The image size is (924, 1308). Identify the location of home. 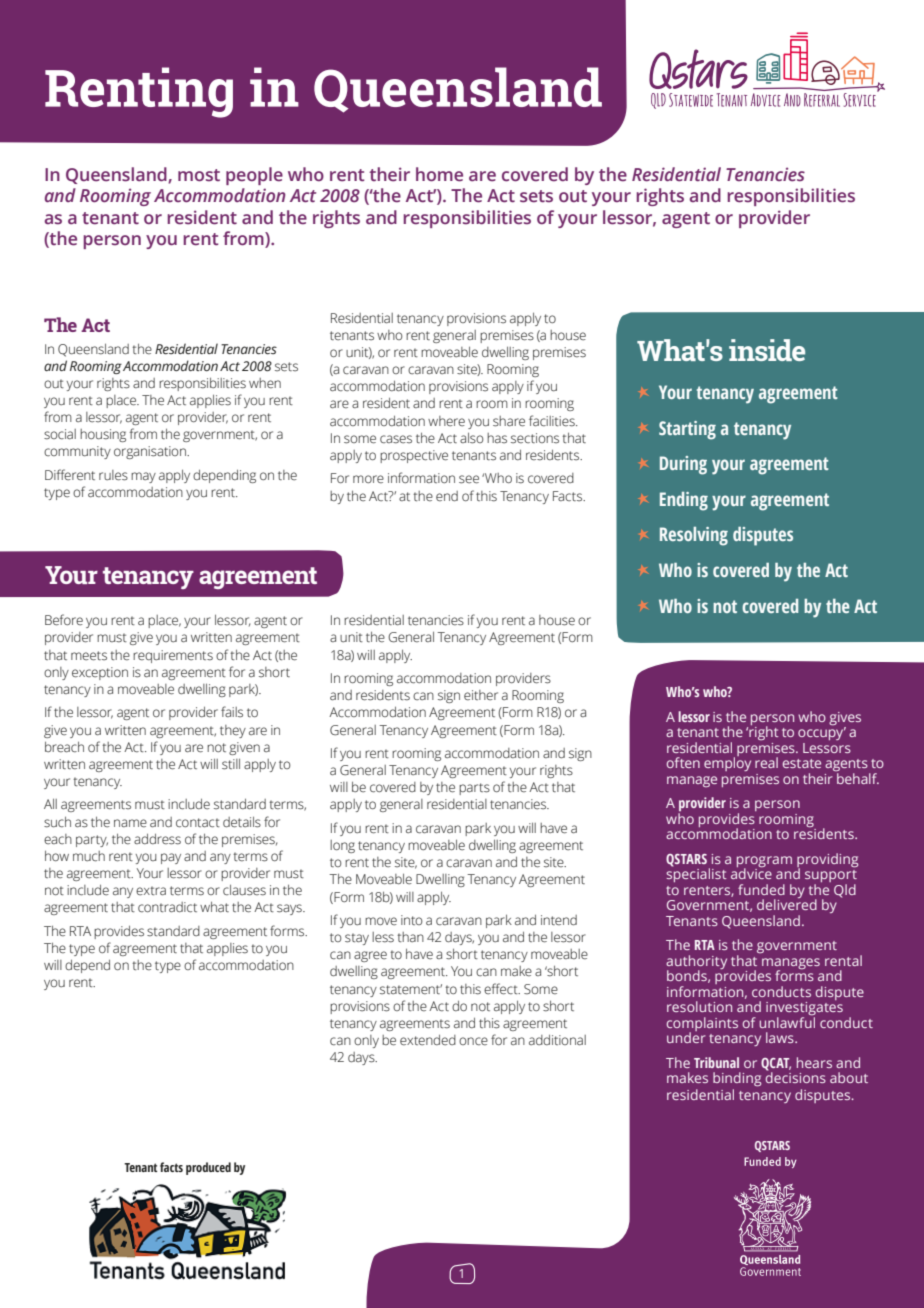
(439, 174).
